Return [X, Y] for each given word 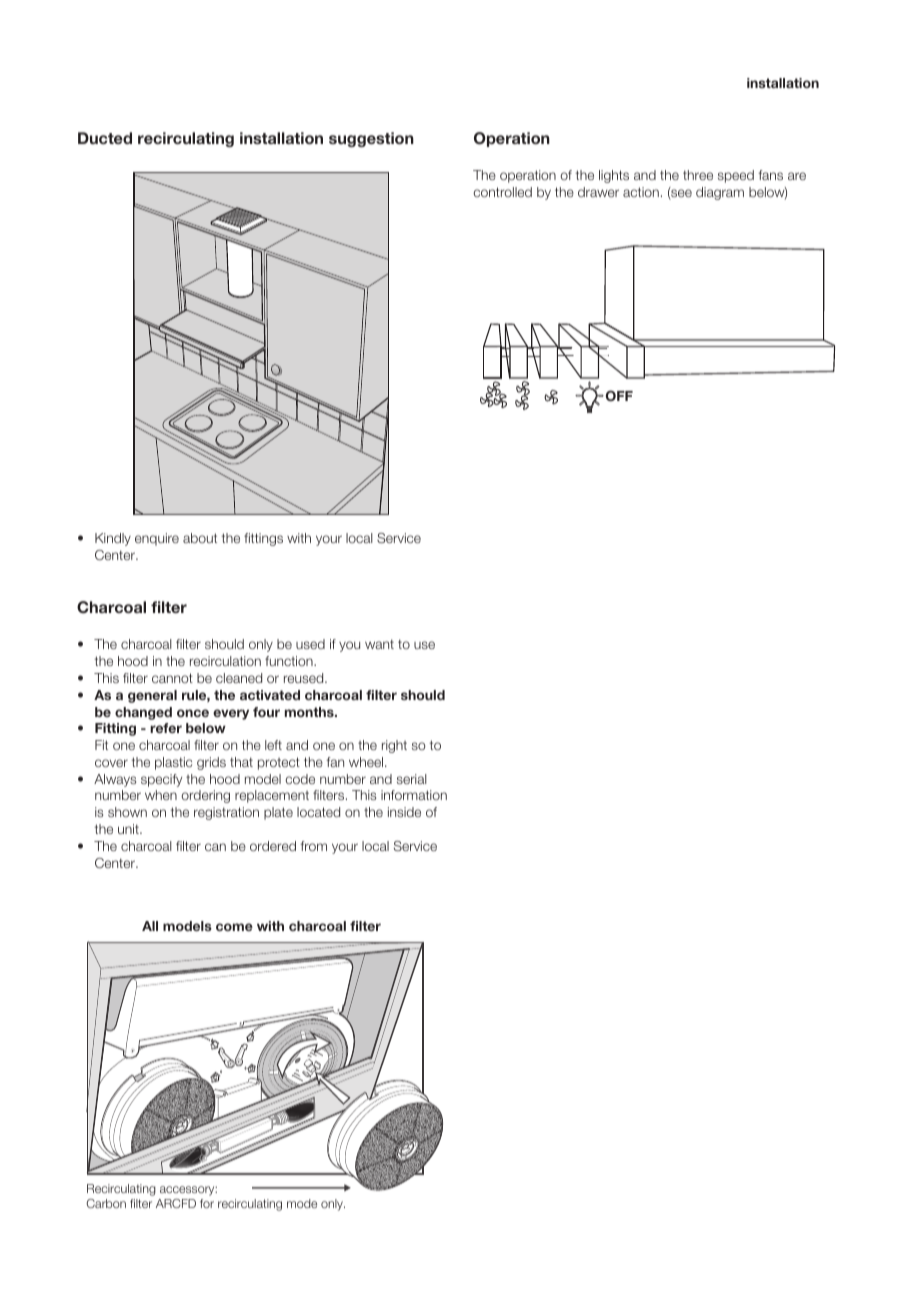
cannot [172, 678]
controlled [502, 192]
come [234, 927]
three [698, 175]
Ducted [105, 138]
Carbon [106, 1203]
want [379, 644]
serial [412, 779]
